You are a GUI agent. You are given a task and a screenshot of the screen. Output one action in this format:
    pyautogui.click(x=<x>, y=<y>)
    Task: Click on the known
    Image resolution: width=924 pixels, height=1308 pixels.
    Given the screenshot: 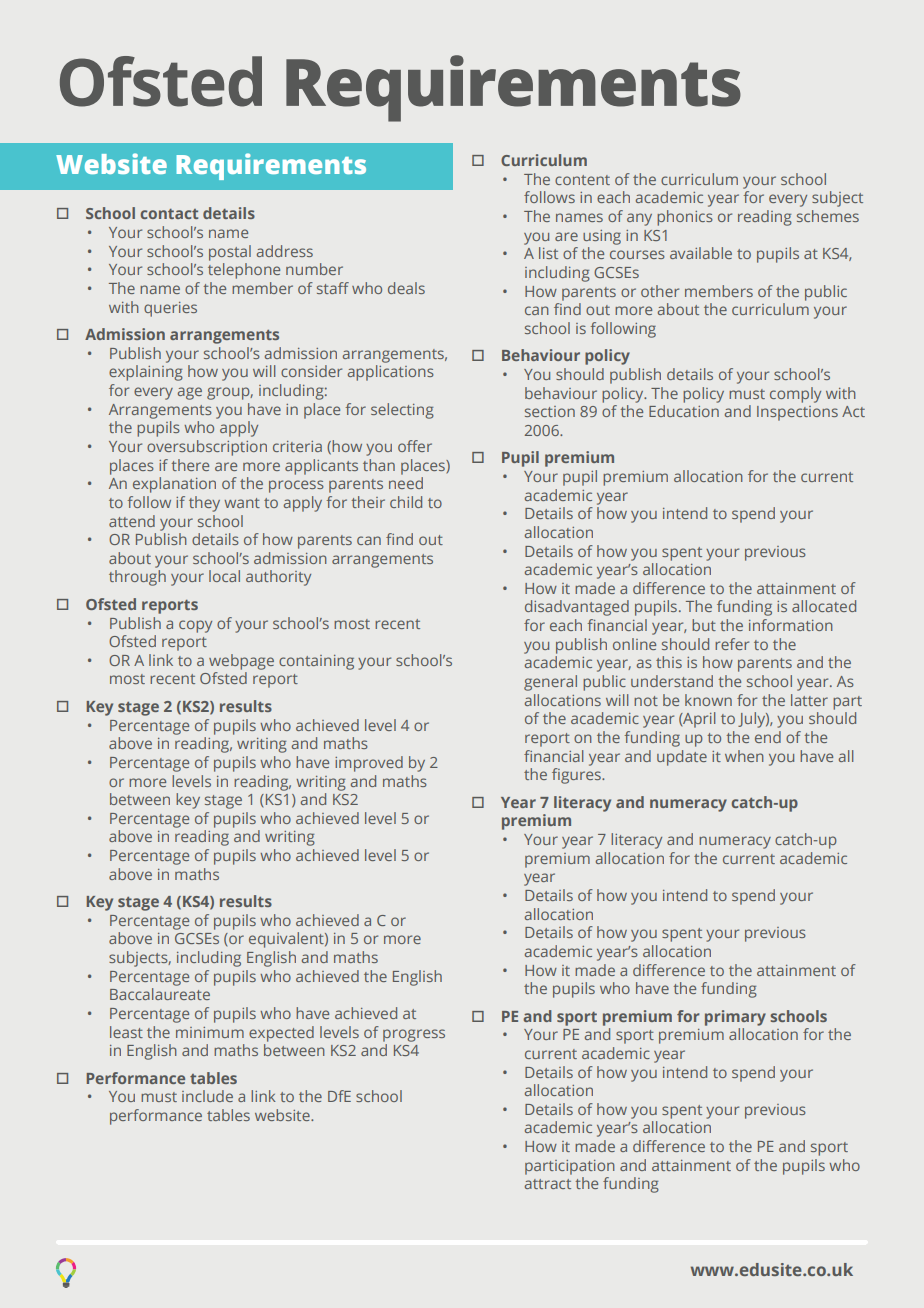 What is the action you would take?
    pyautogui.click(x=708, y=700)
